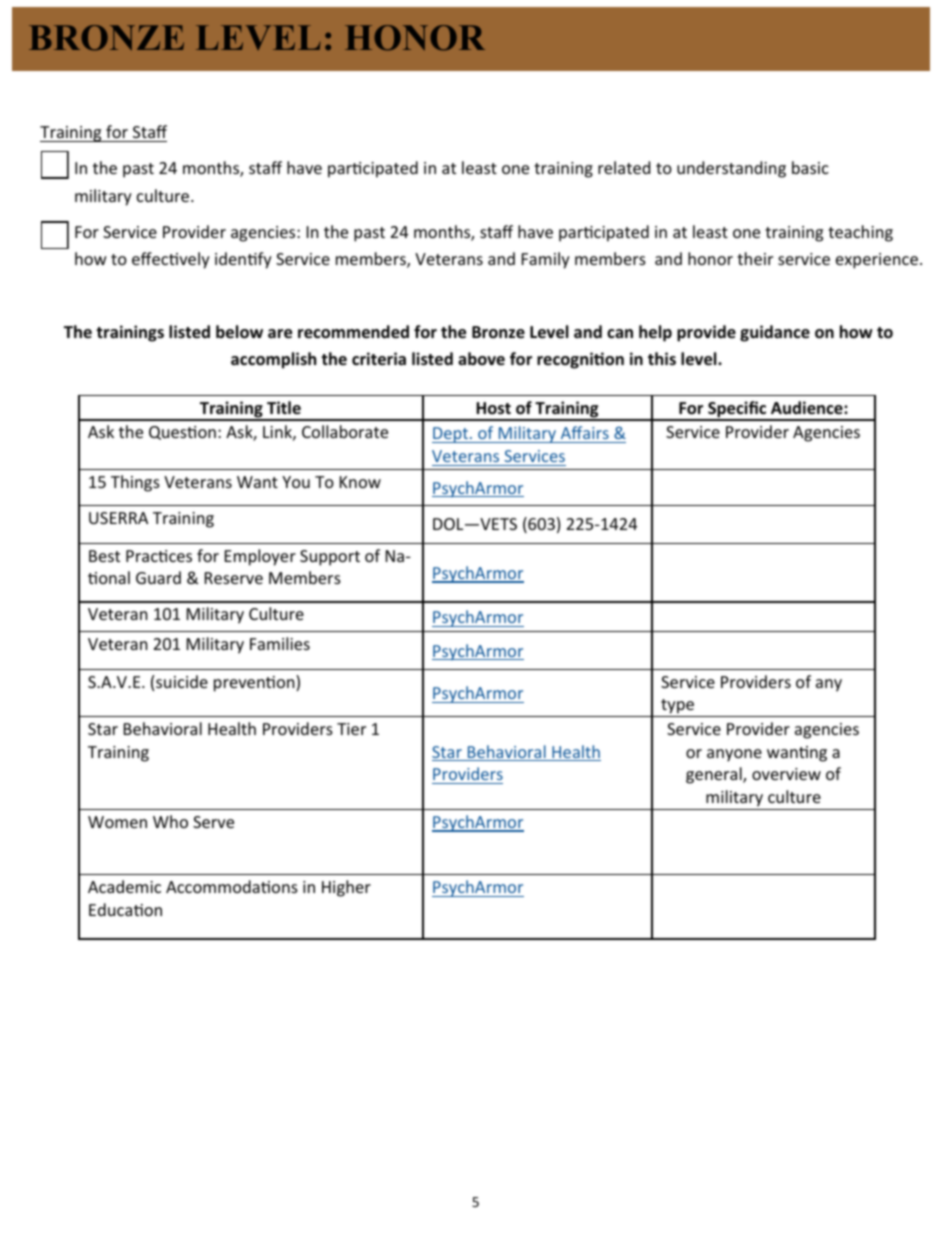 The height and width of the screenshot is (1233, 952). What do you see at coordinates (124, 886) in the screenshot?
I see `Academic` at bounding box center [124, 886].
